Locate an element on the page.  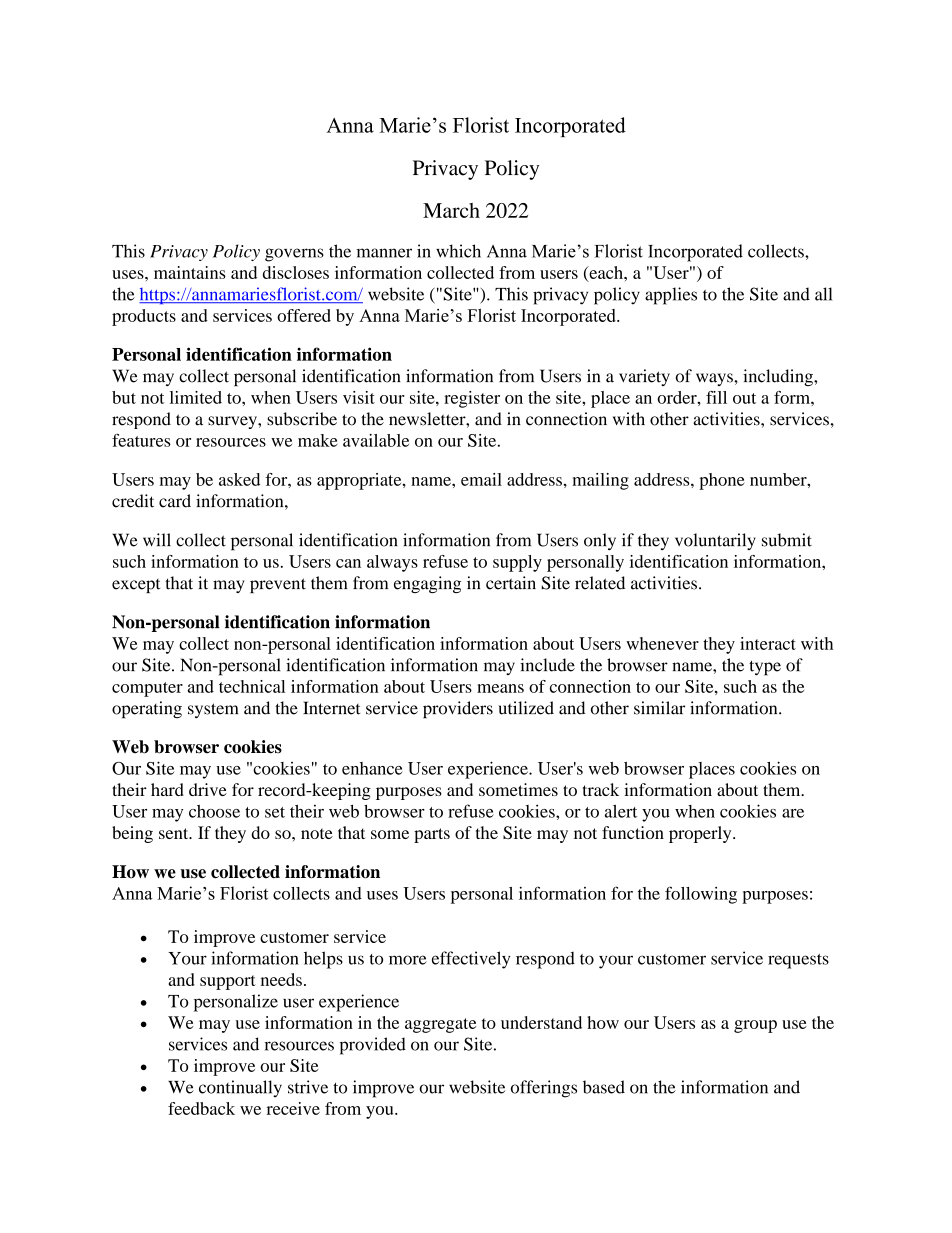
drive is located at coordinates (208, 789).
